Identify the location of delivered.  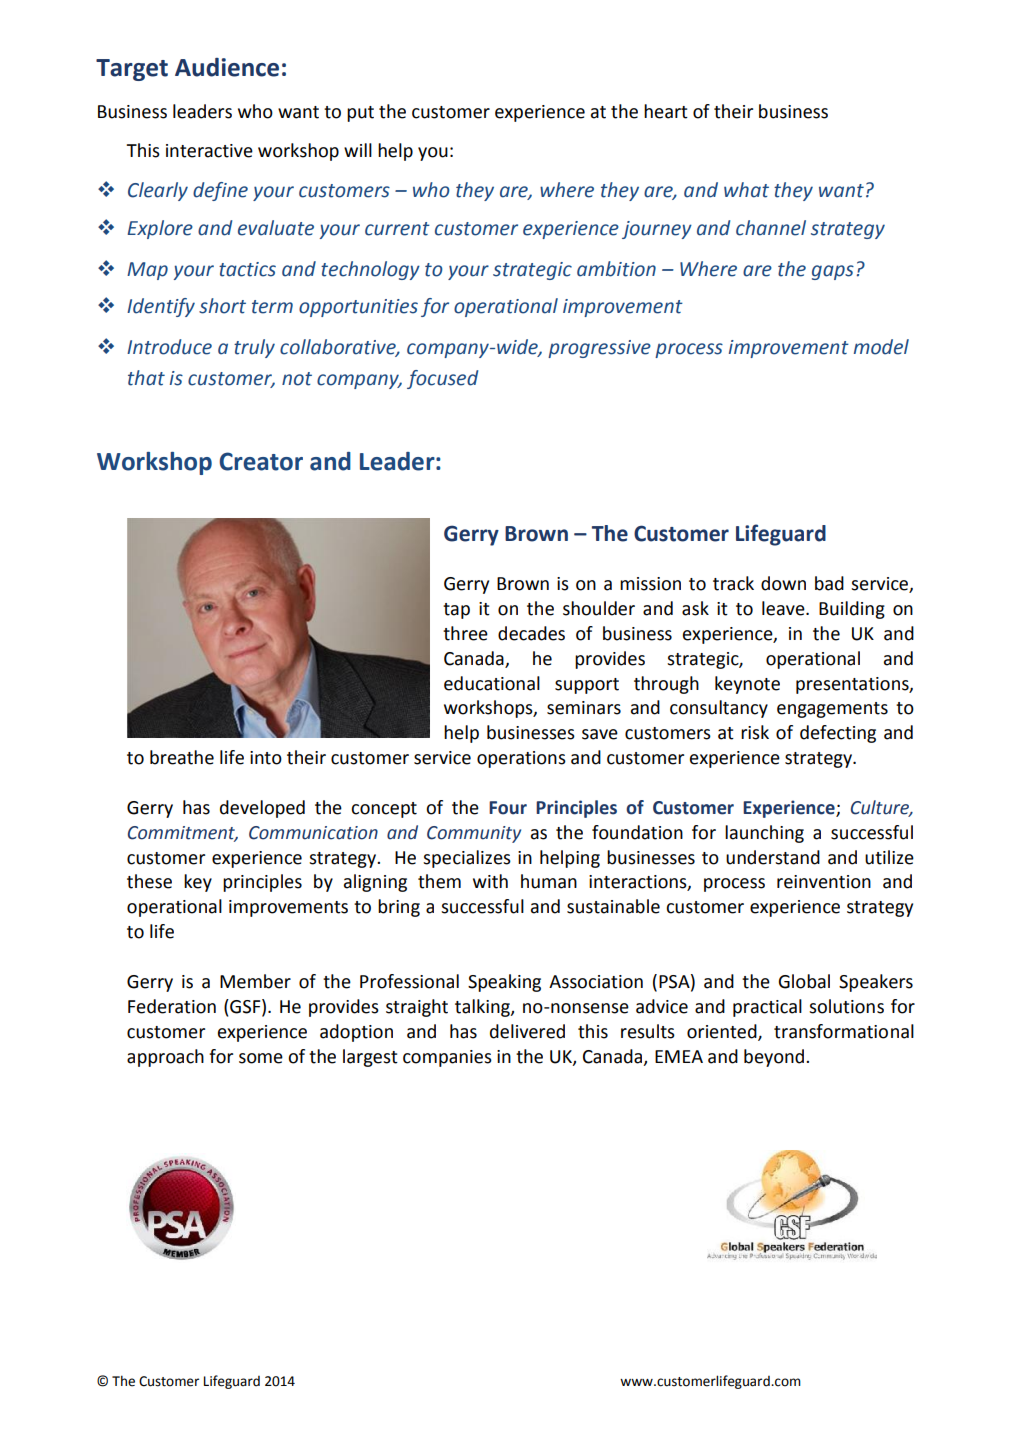
(527, 1031).
